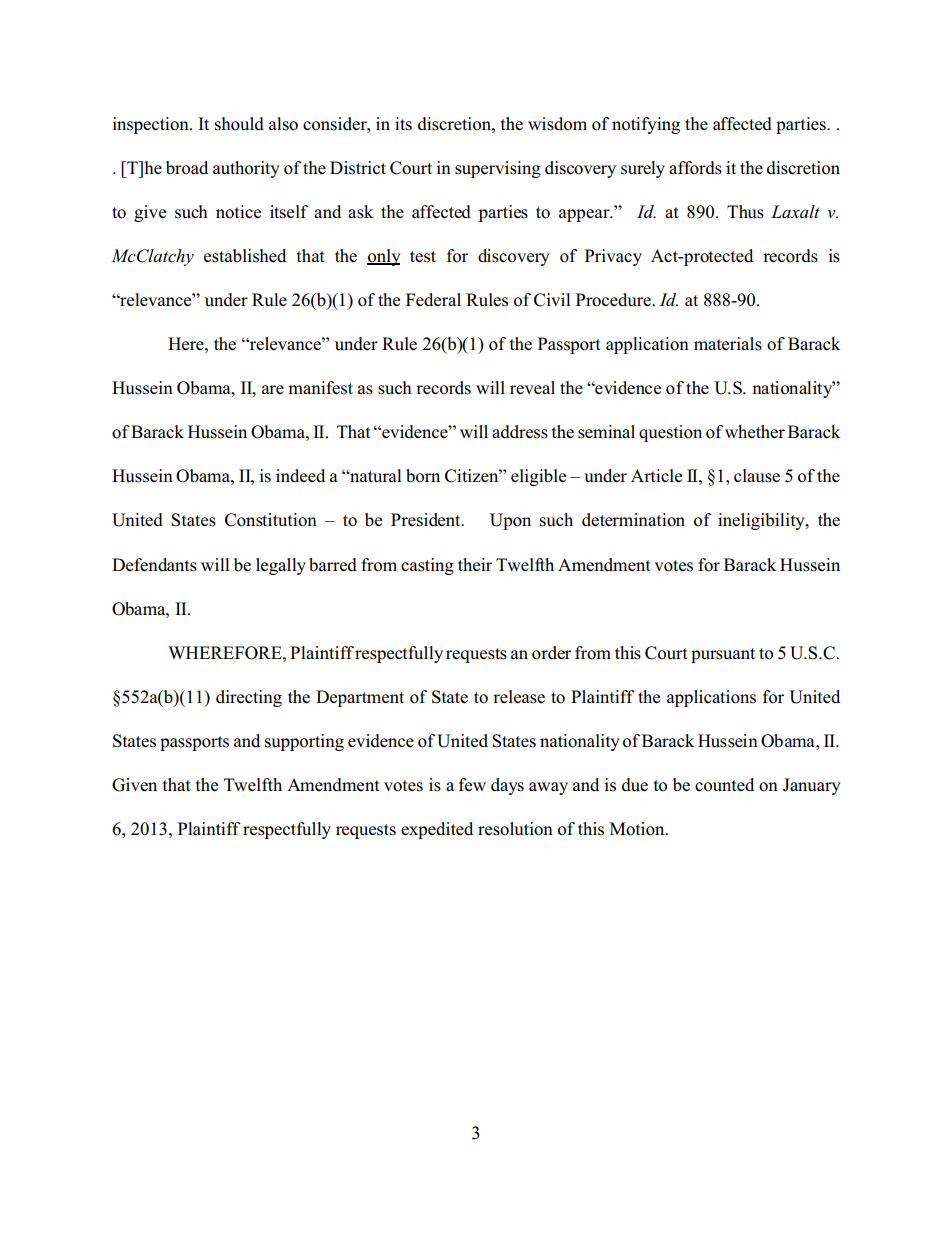  Describe the element at coordinates (498, 169) in the screenshot. I see `supervising` at that location.
